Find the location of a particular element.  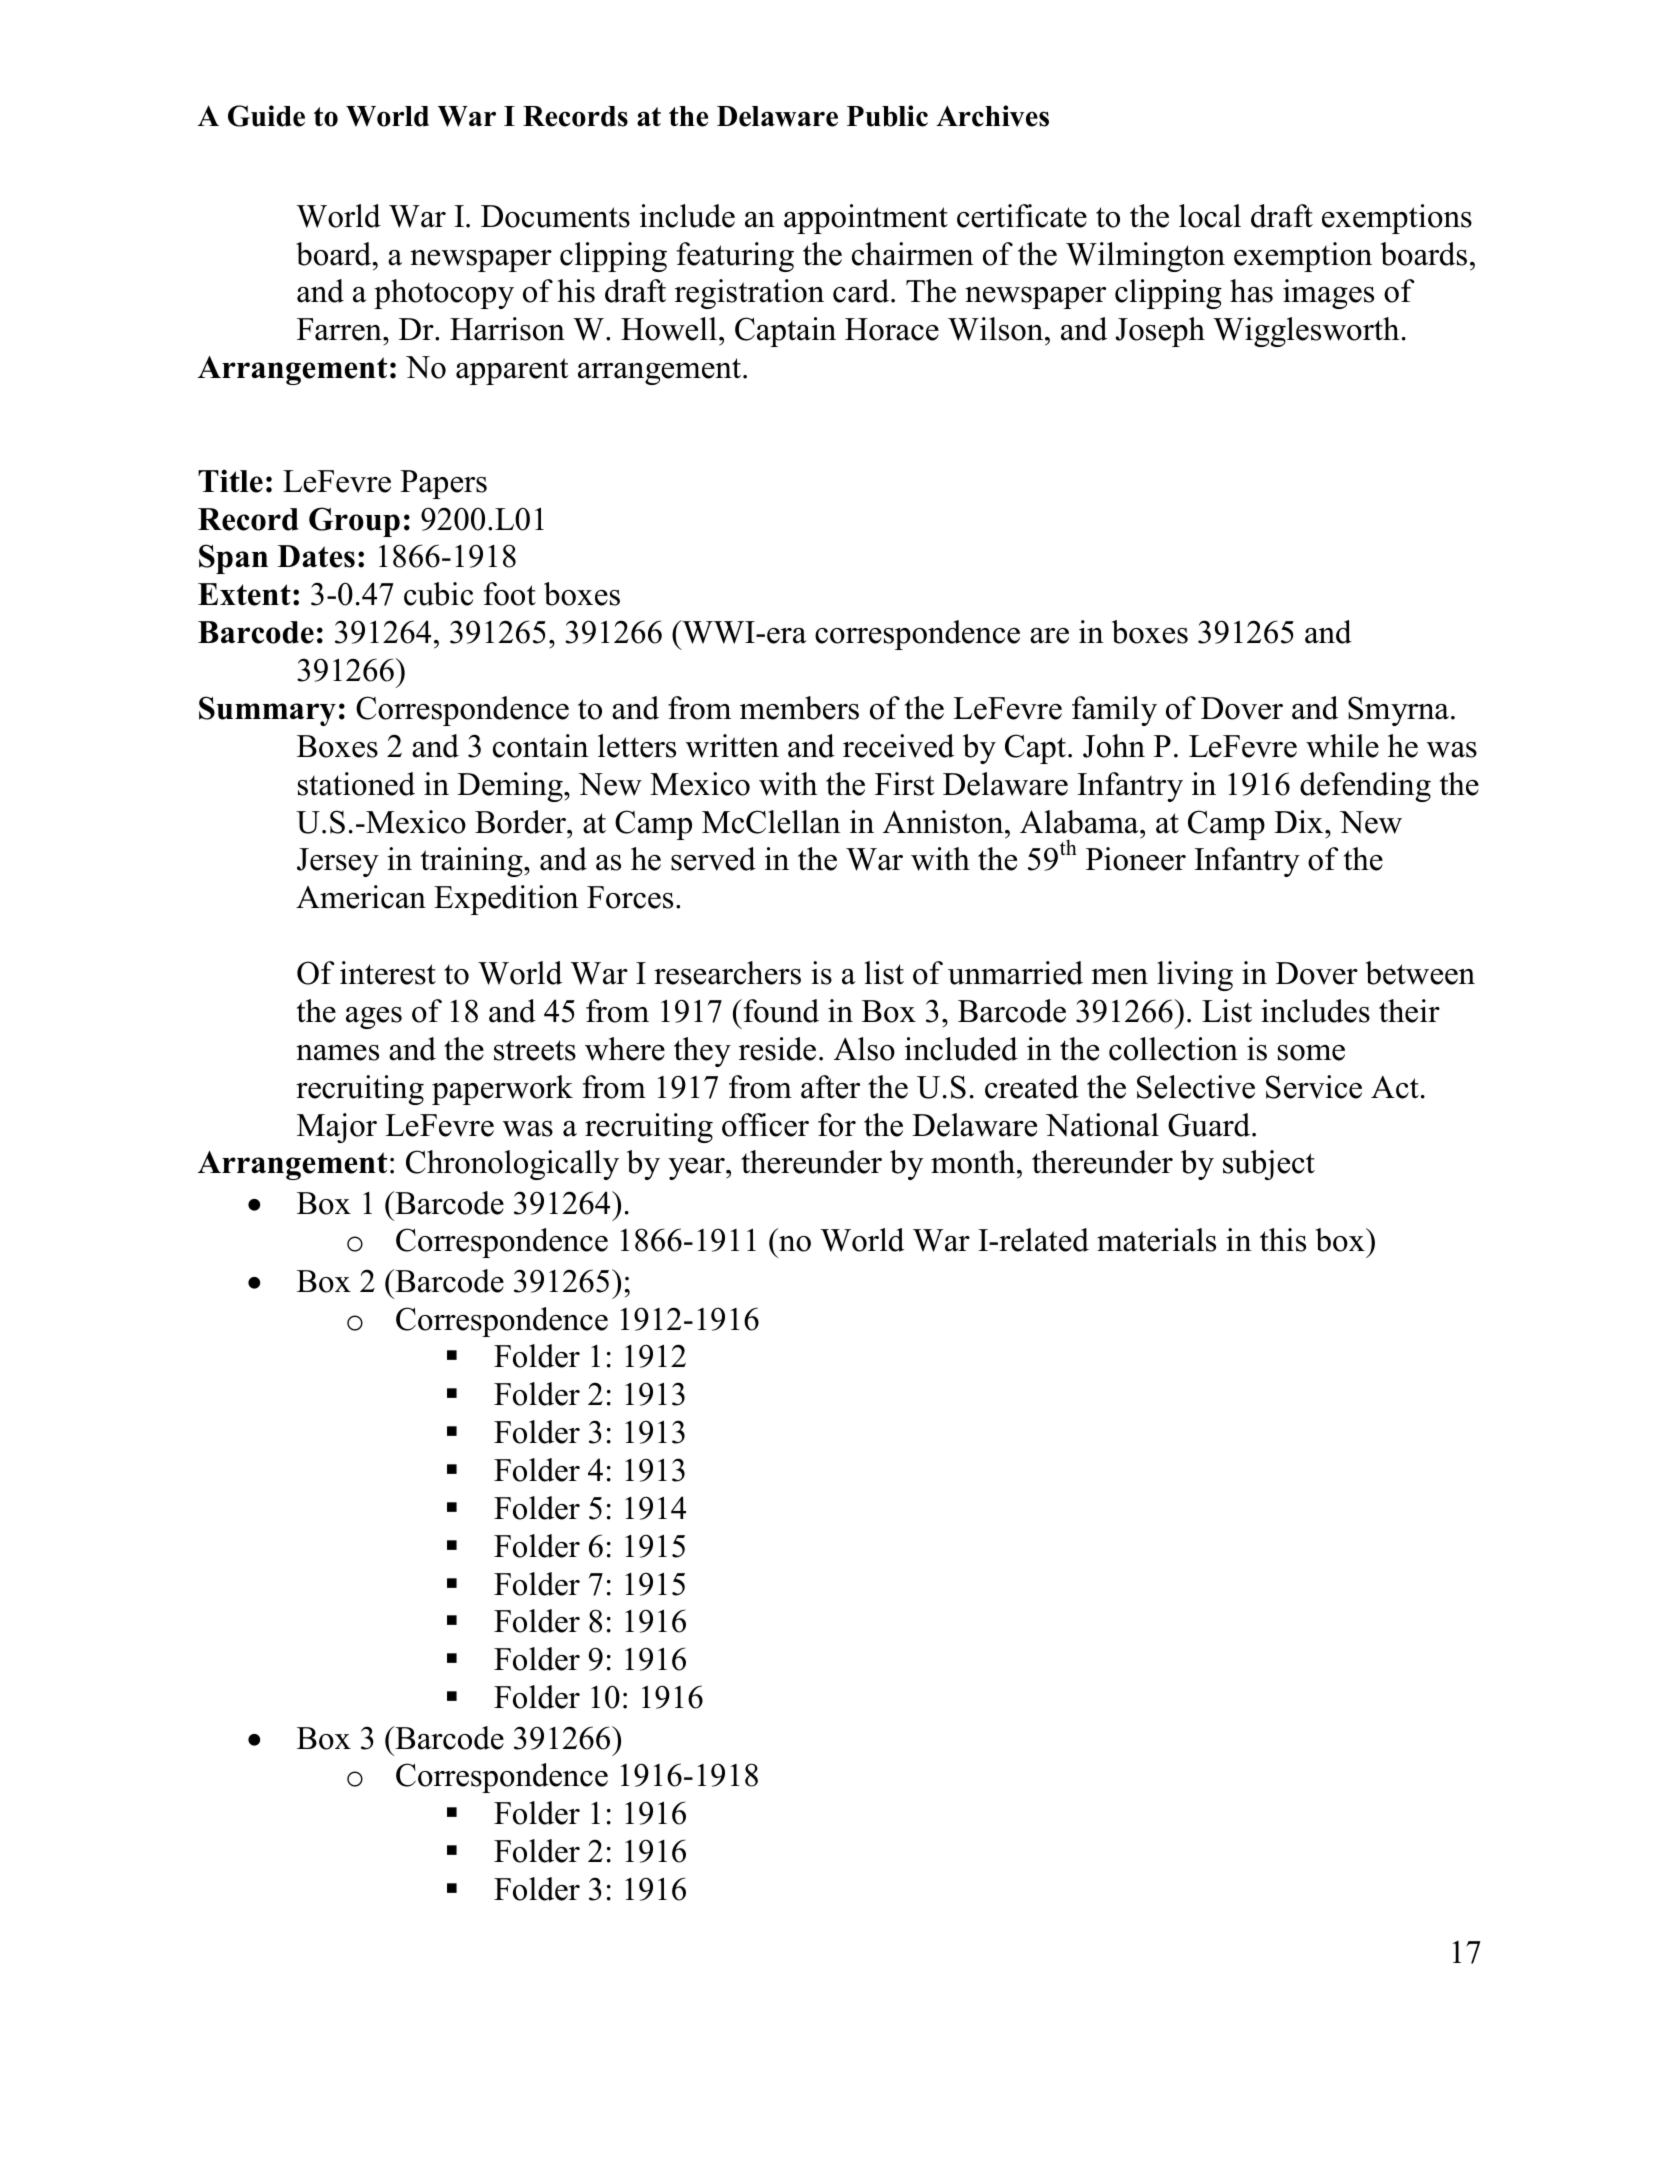

Guide is located at coordinates (266, 116).
